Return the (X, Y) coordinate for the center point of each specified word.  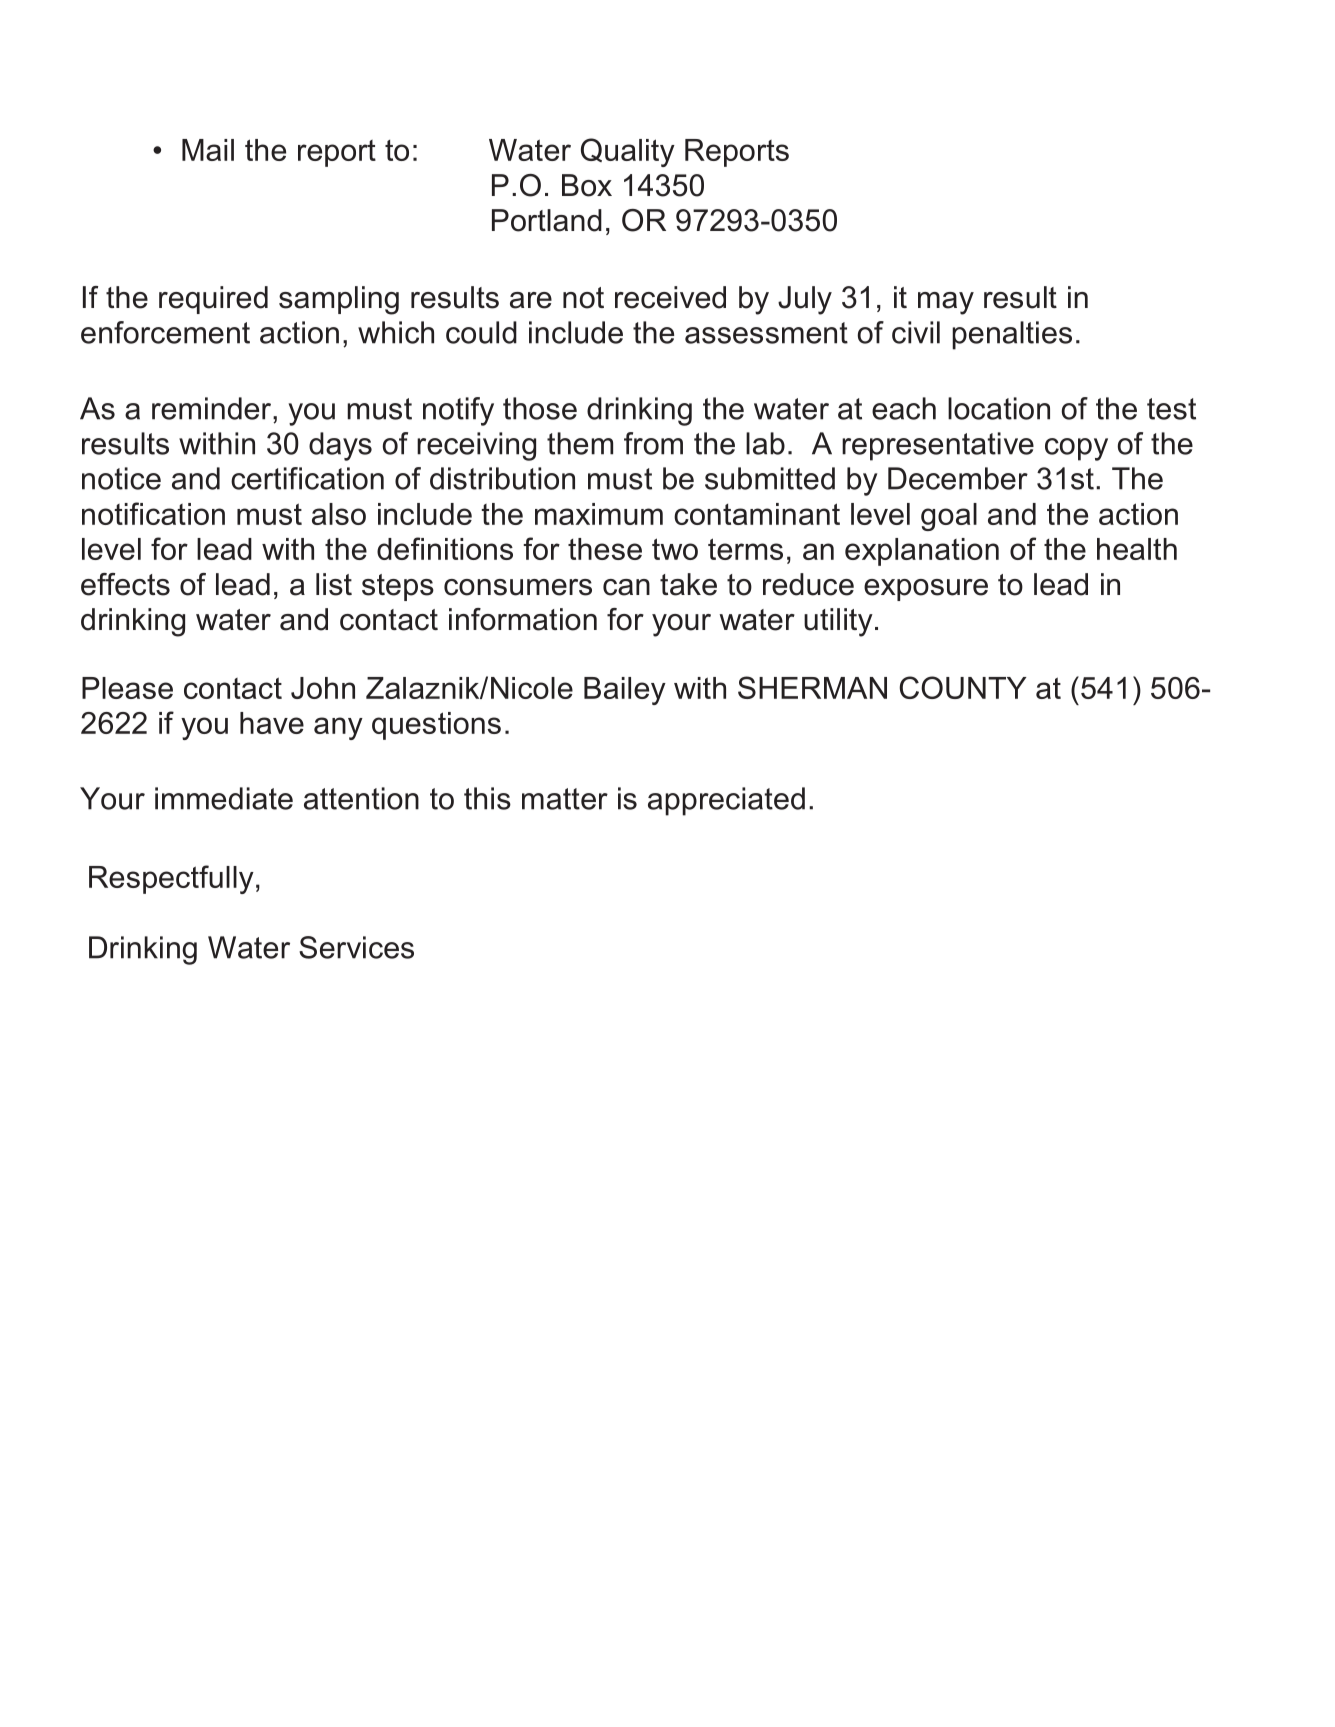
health (1137, 549)
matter (565, 799)
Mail (208, 150)
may (946, 303)
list (334, 584)
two (675, 549)
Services (356, 947)
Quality (628, 152)
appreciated (726, 801)
